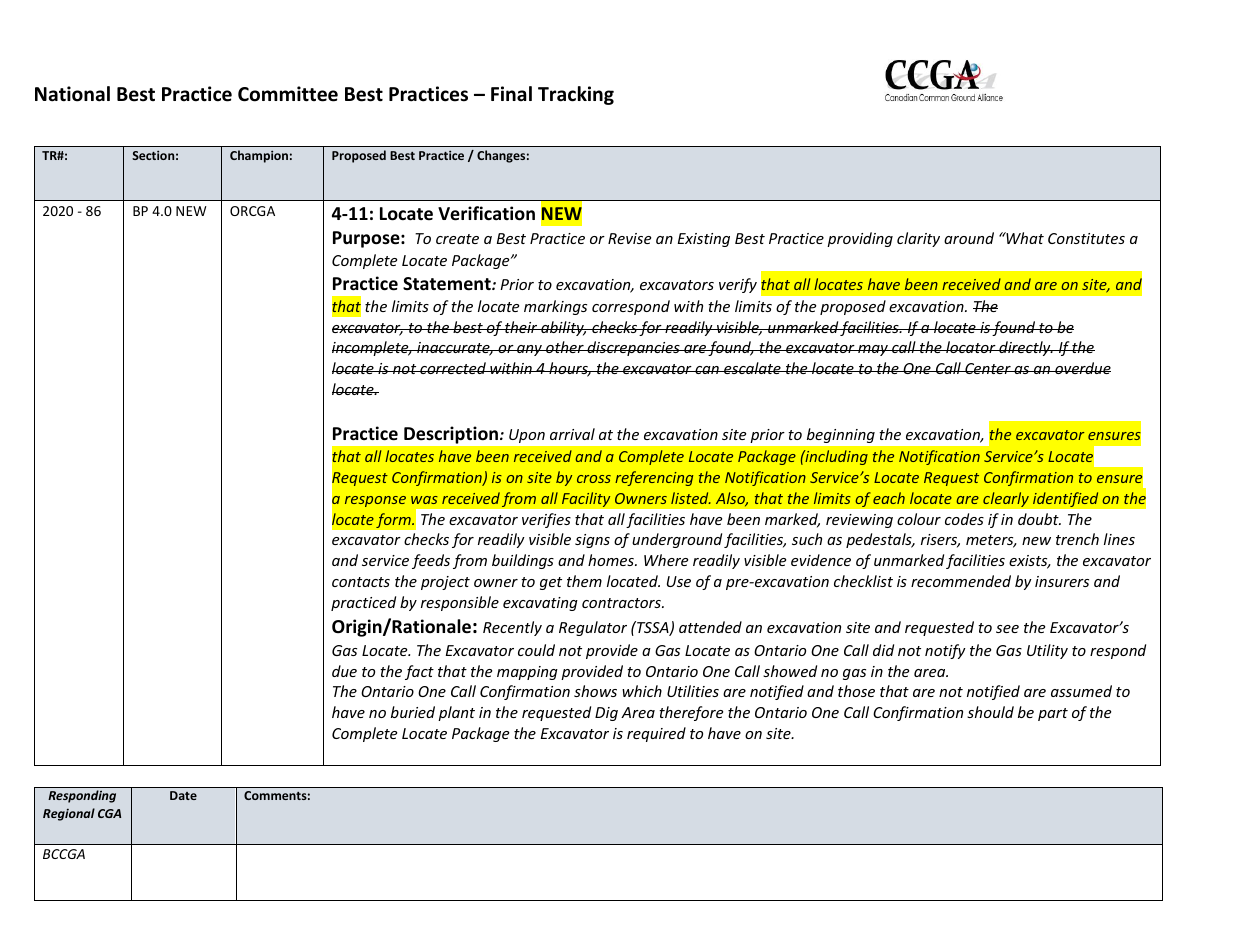 Image resolution: width=1233 pixels, height=952 pixels. What do you see at coordinates (918, 239) in the screenshot?
I see `clarity` at bounding box center [918, 239].
